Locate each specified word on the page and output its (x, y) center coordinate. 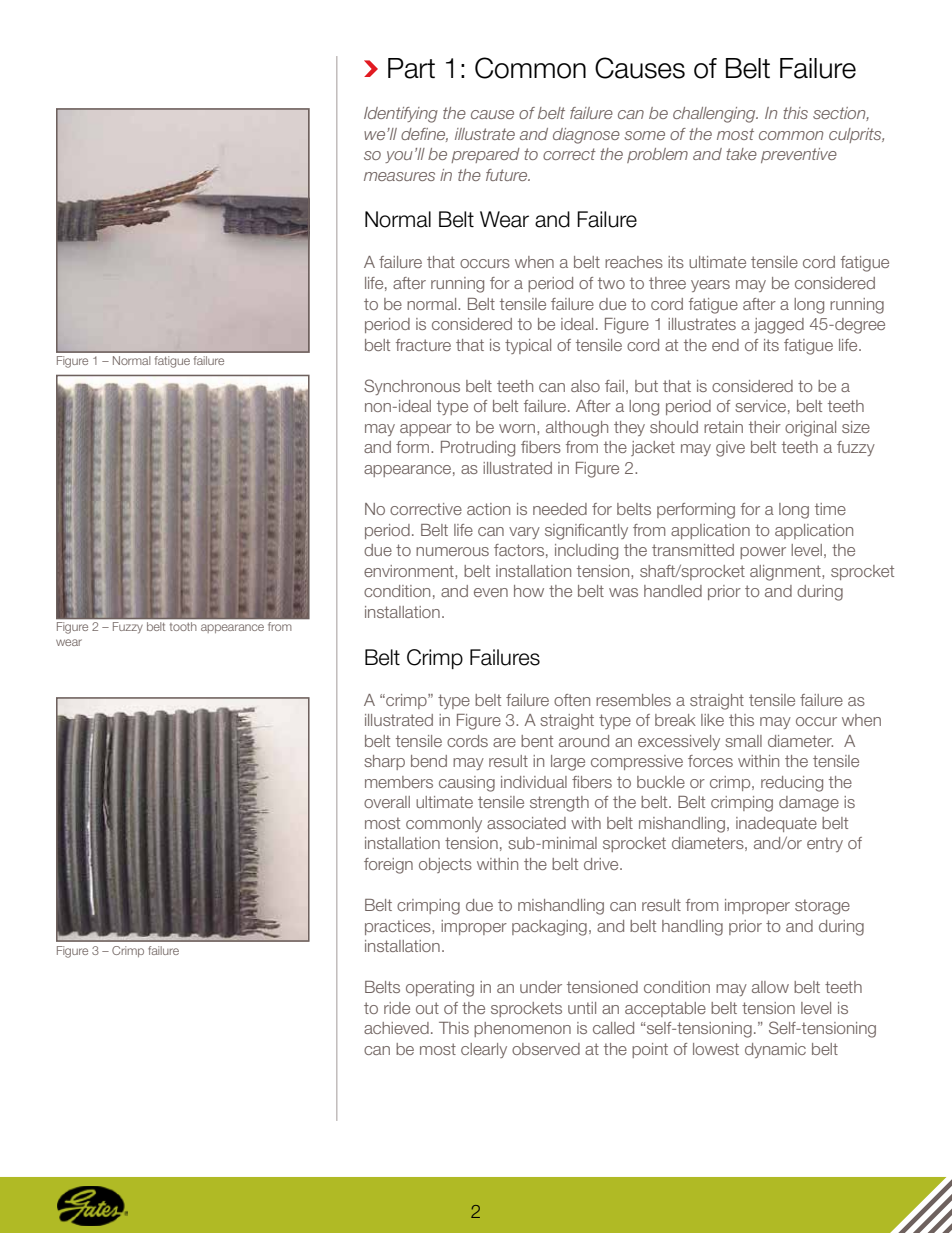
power (763, 553)
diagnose (586, 136)
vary (524, 533)
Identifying (401, 115)
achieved (396, 1028)
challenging (715, 115)
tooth (183, 626)
